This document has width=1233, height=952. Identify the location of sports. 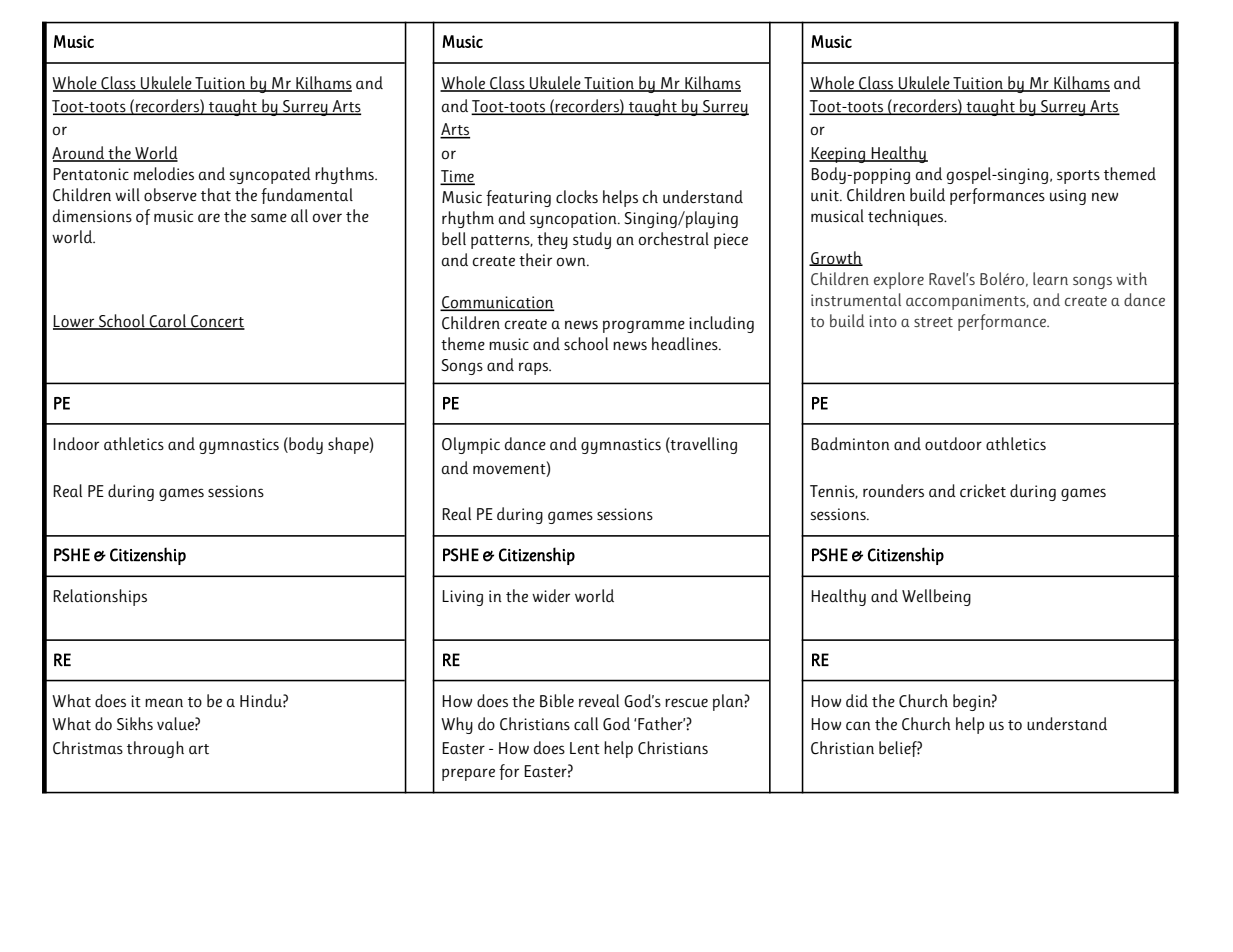
(1078, 177).
